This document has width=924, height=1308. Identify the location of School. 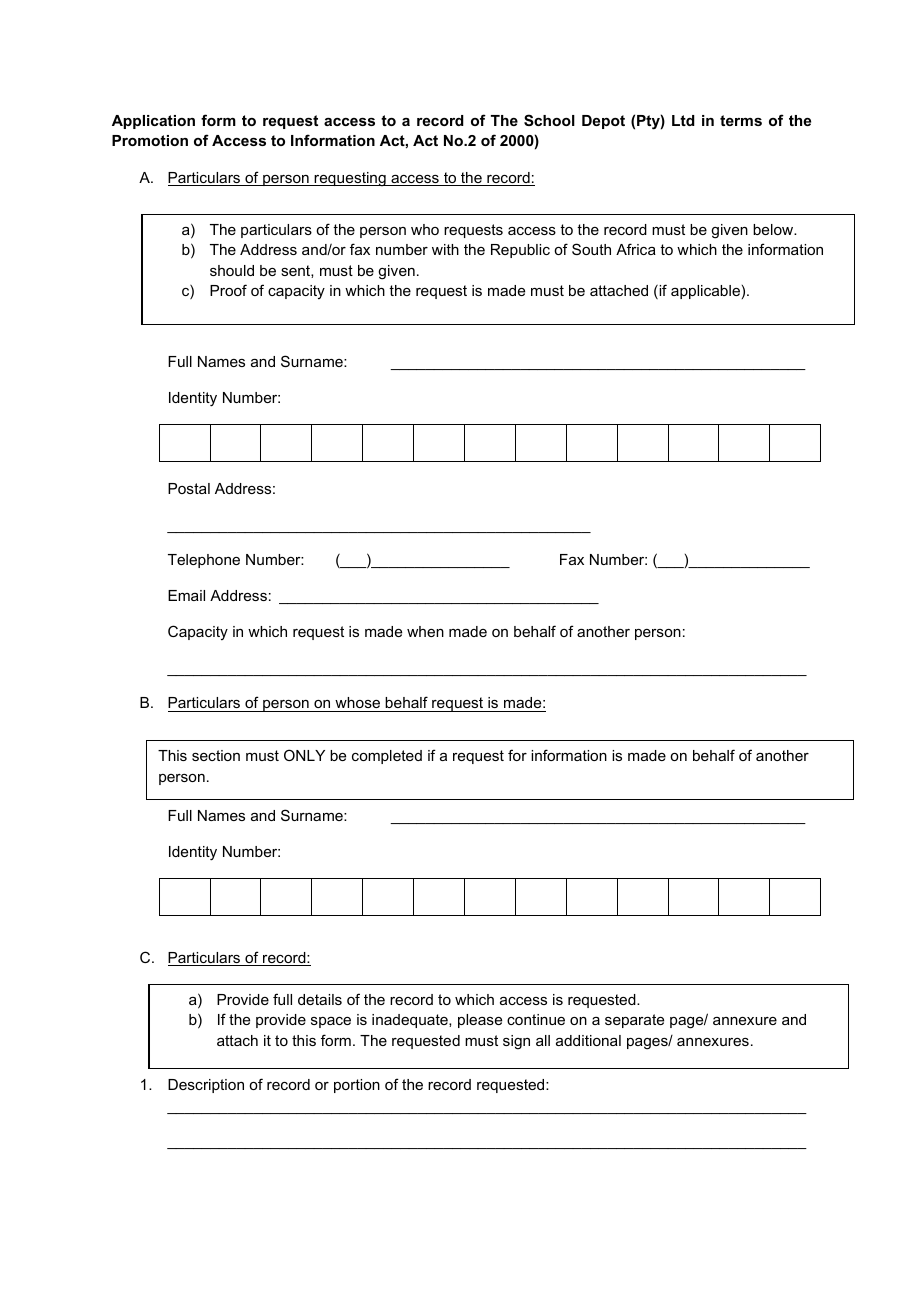
(549, 120).
